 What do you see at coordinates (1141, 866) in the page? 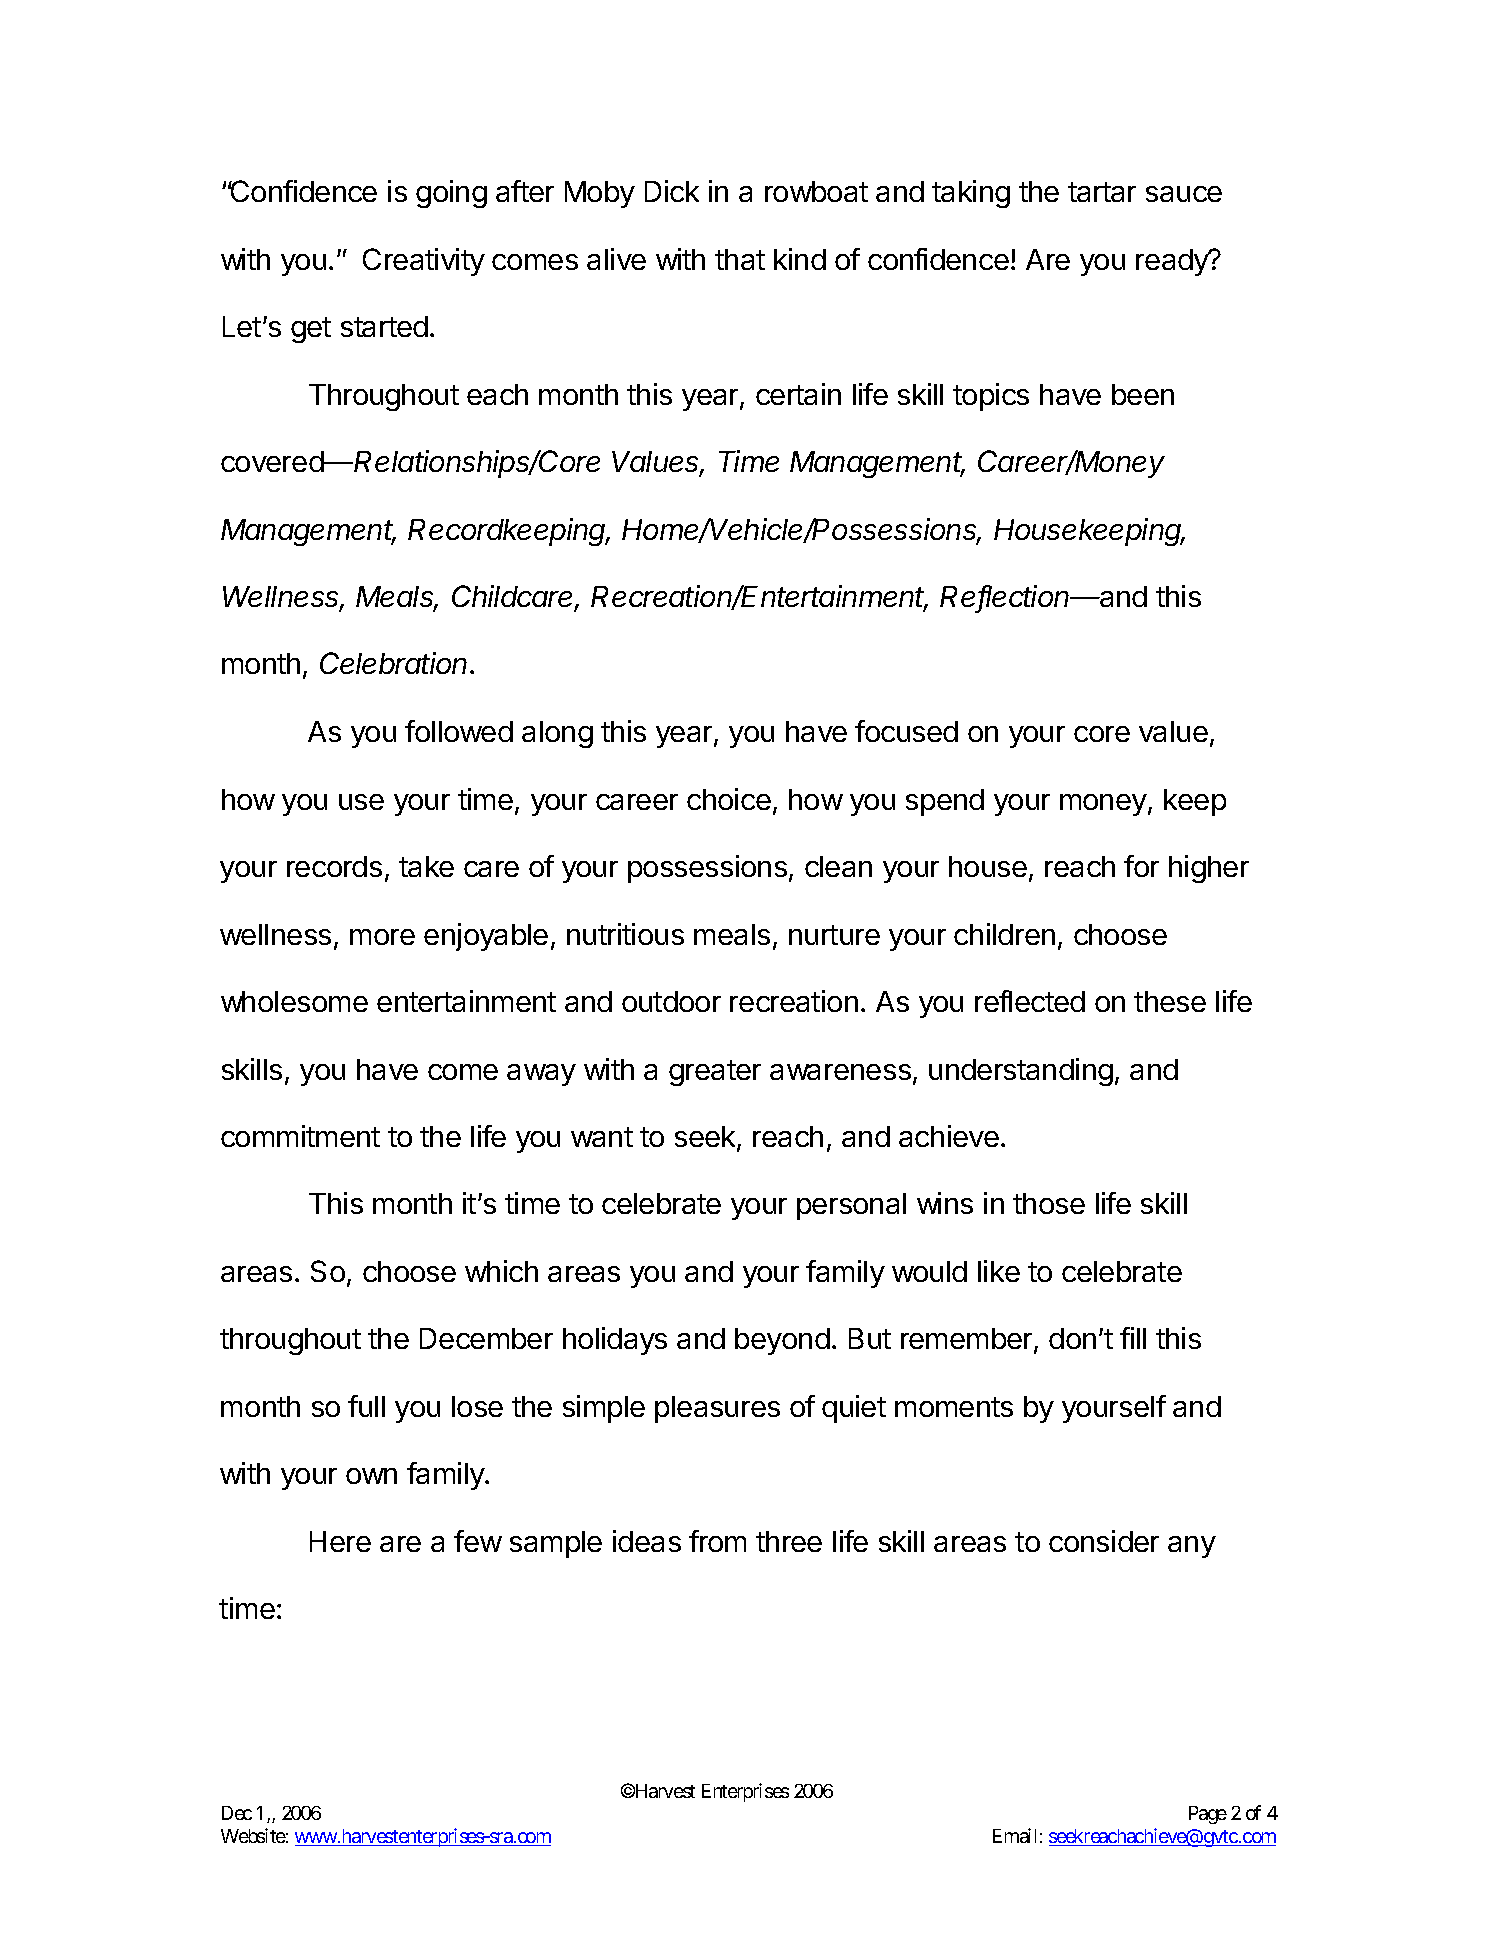
I see `for` at bounding box center [1141, 866].
